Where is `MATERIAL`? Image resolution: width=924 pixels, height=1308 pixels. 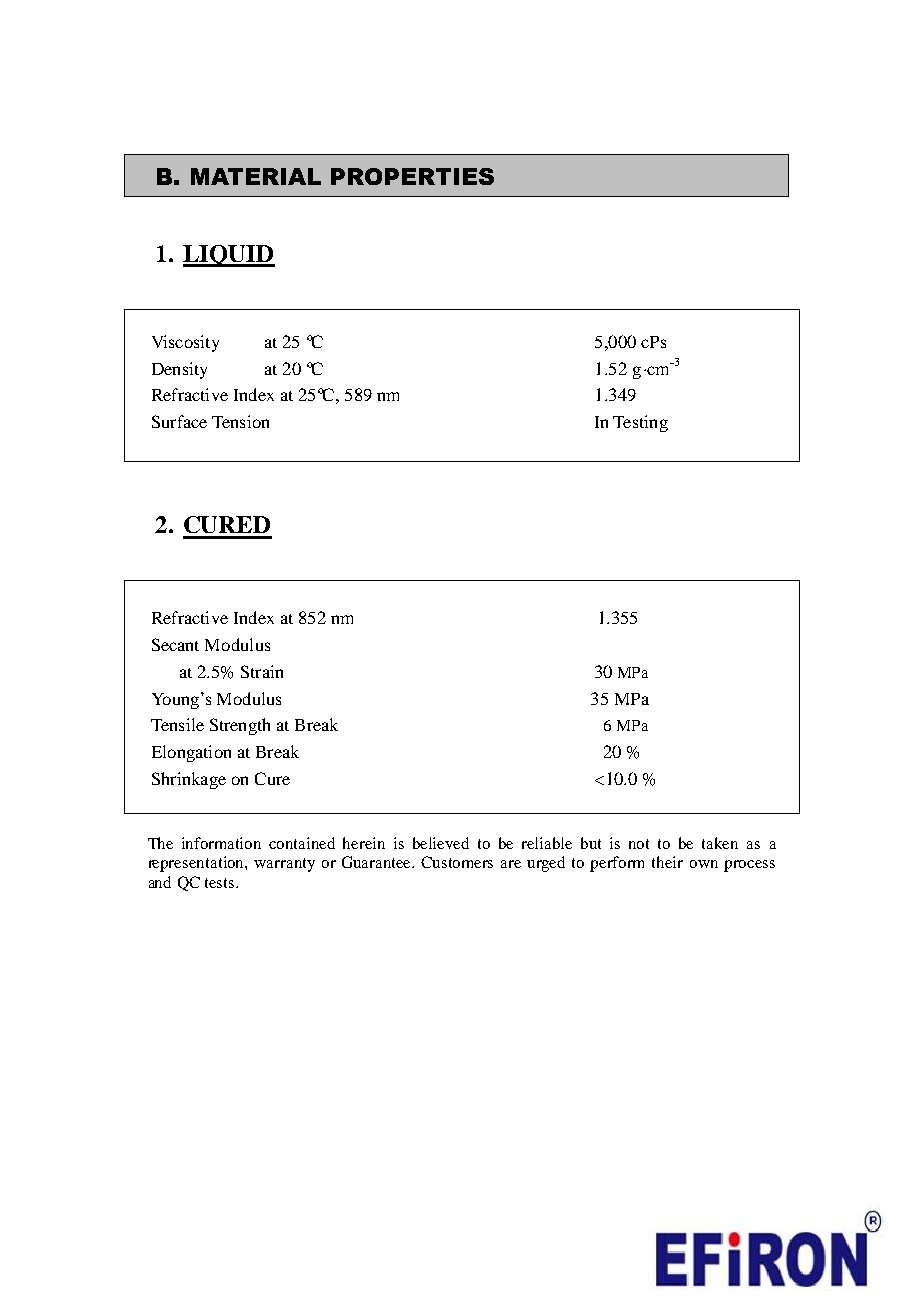 MATERIAL is located at coordinates (256, 176).
